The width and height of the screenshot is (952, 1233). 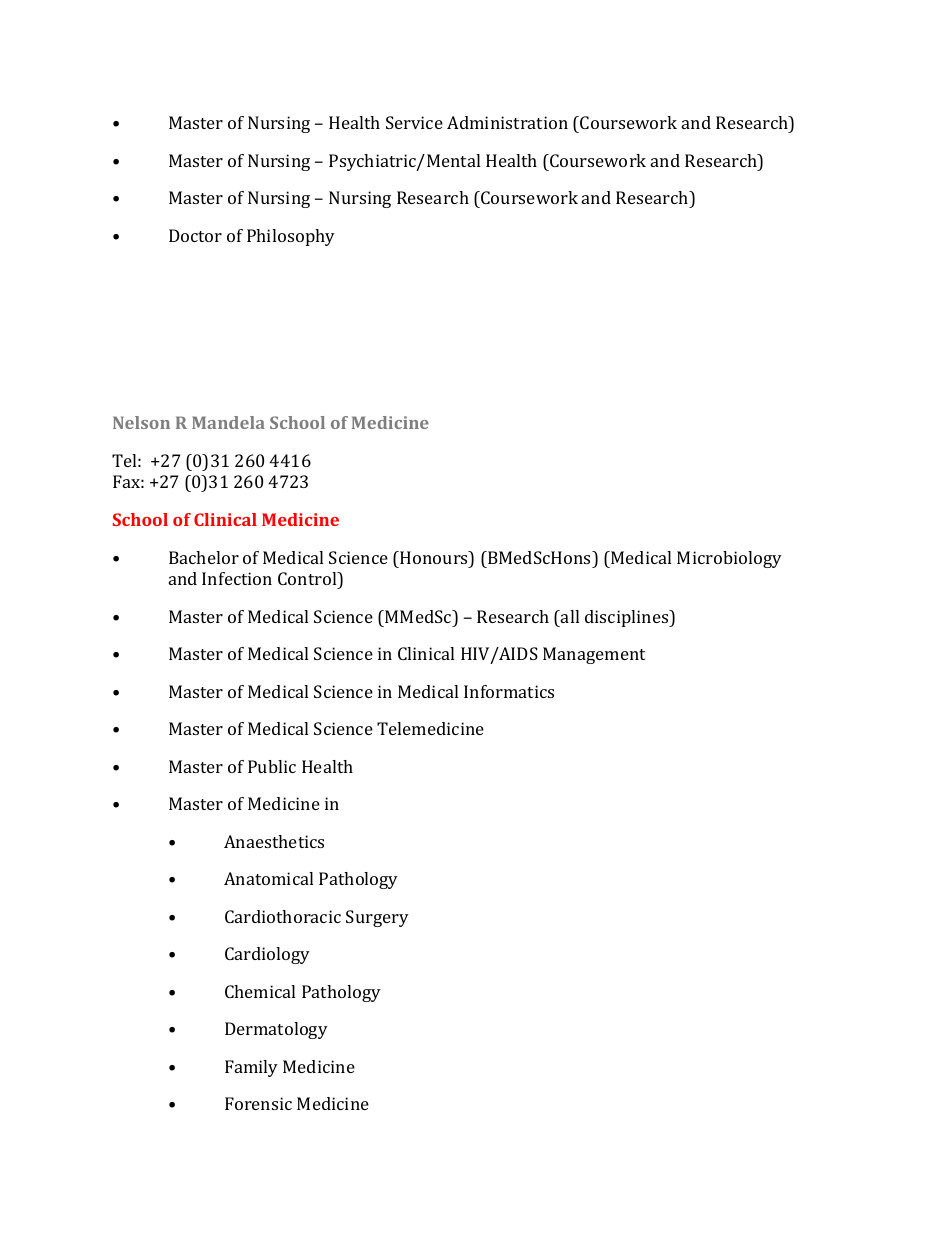 What do you see at coordinates (434, 557) in the screenshot?
I see `Honours` at bounding box center [434, 557].
